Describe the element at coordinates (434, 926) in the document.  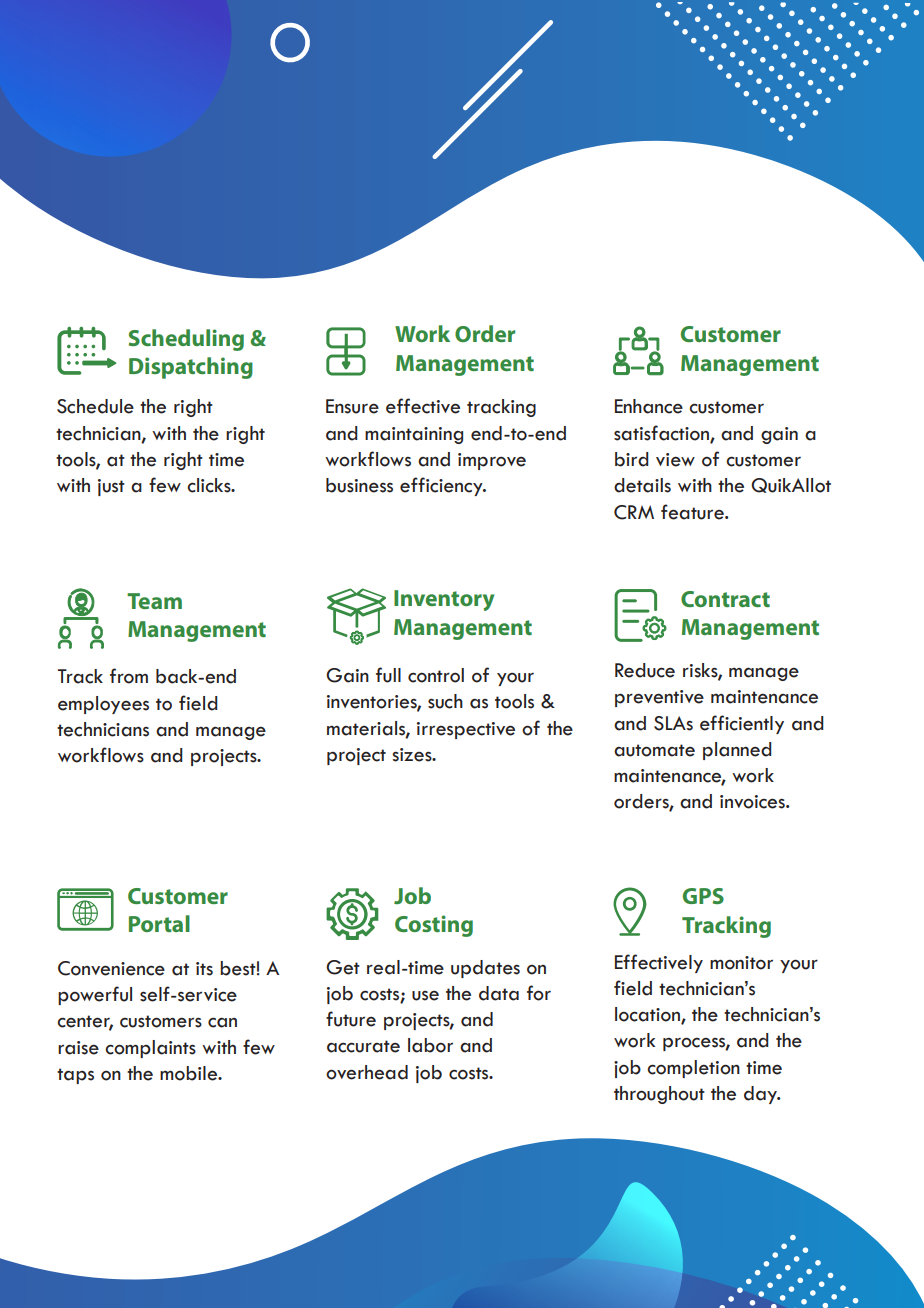
I see `Costing` at that location.
